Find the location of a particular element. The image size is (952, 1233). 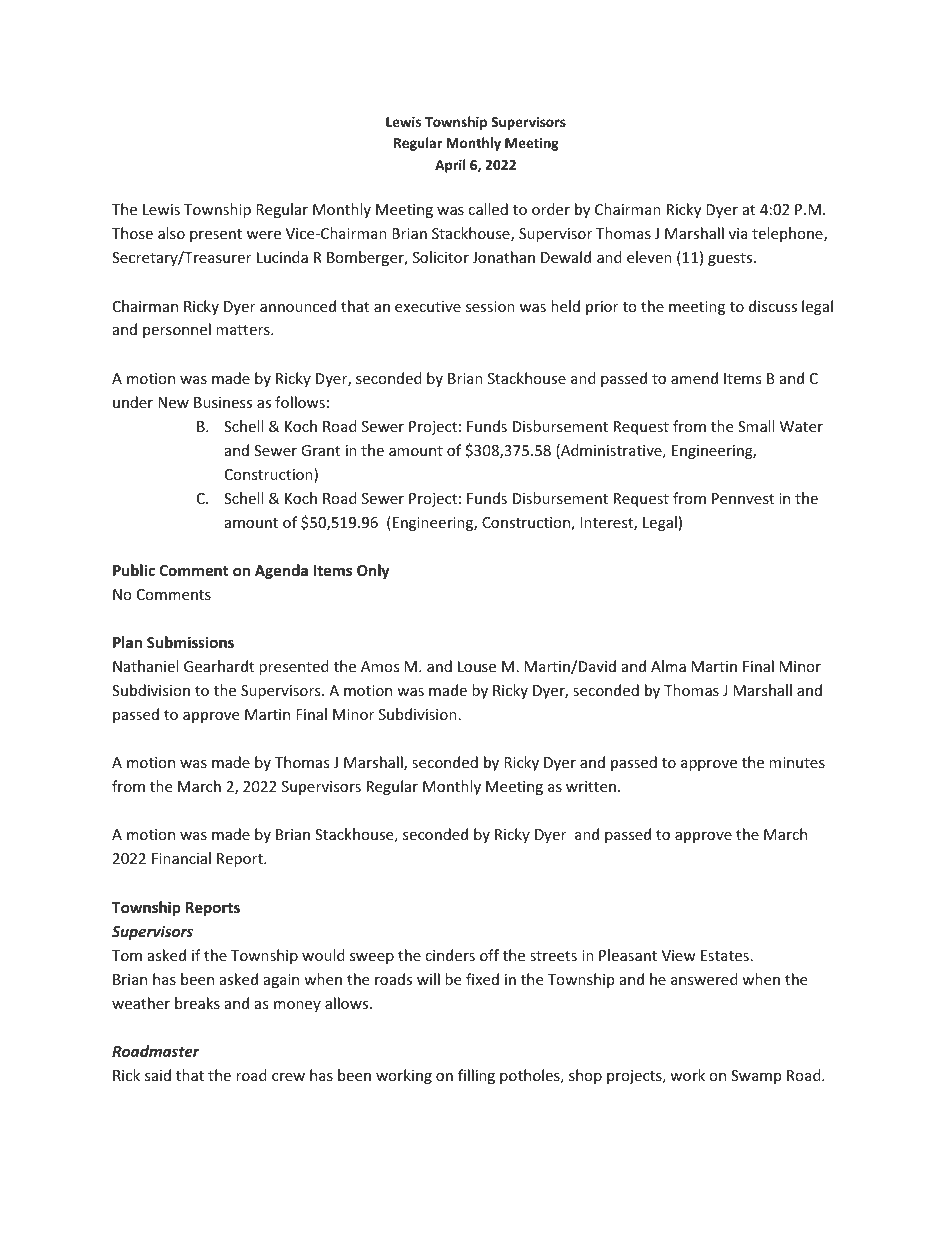

also is located at coordinates (171, 233).
